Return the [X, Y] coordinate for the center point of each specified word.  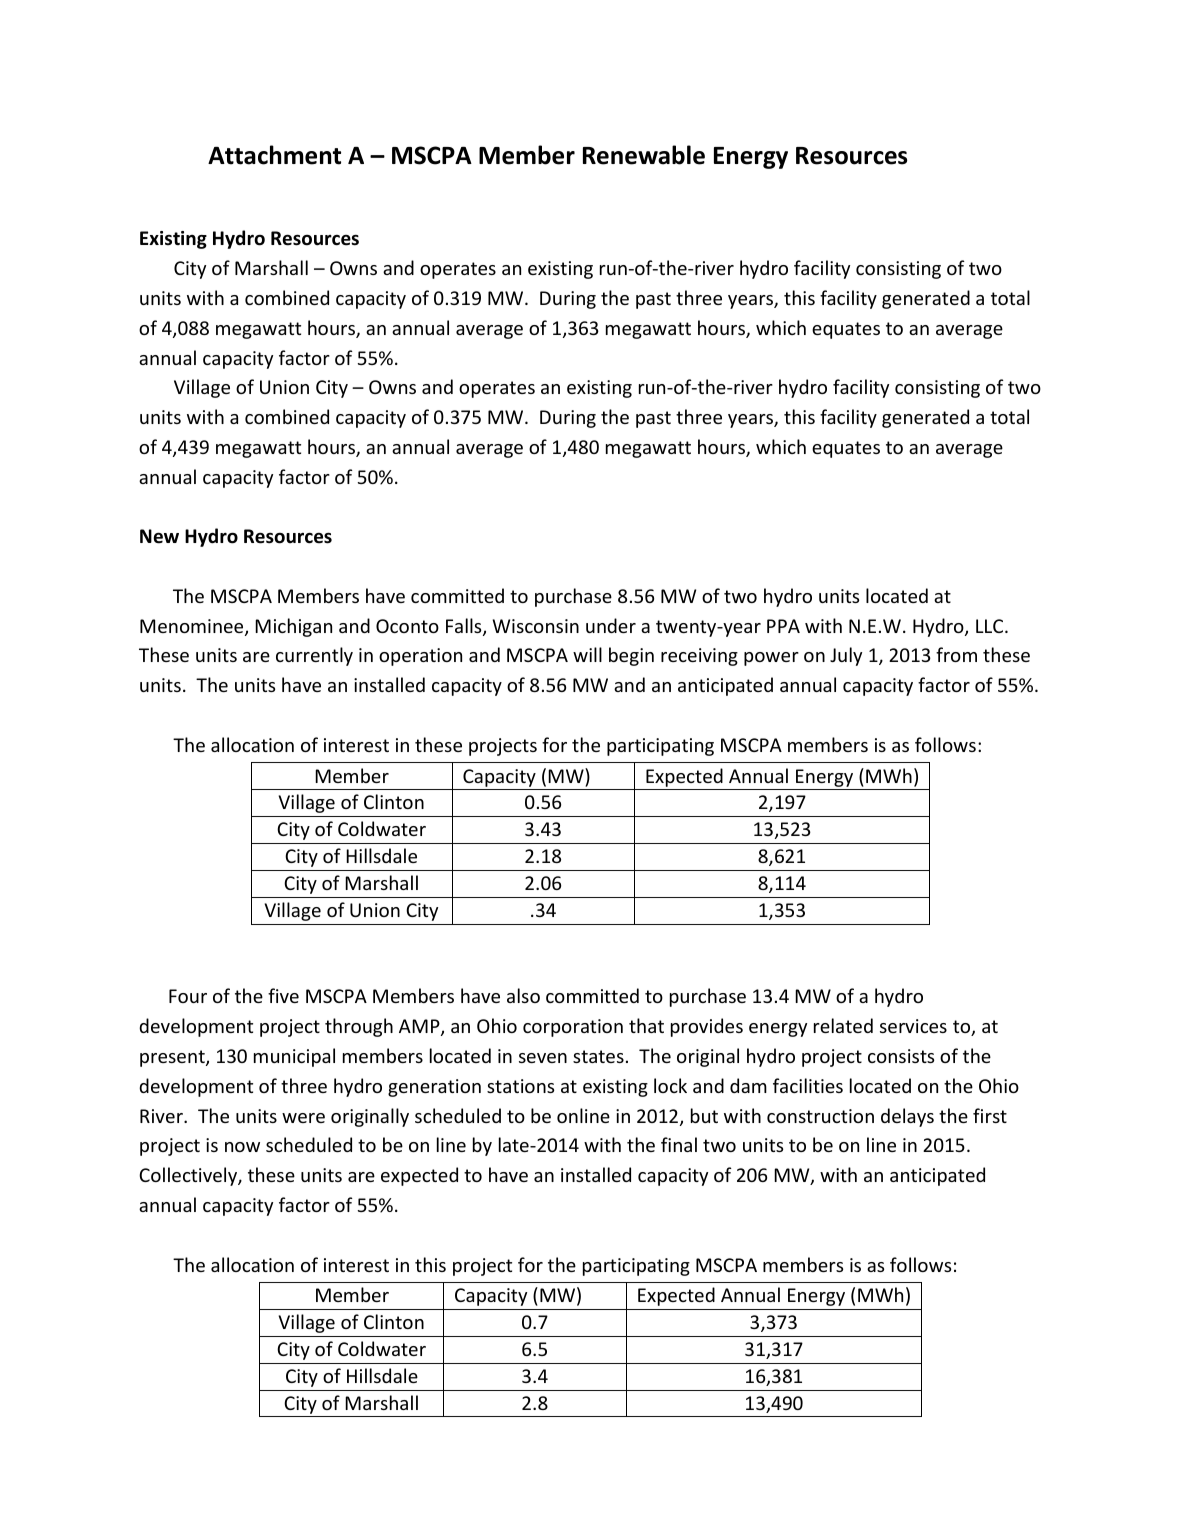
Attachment [274, 155]
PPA [783, 626]
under [611, 625]
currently [314, 656]
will [587, 654]
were [303, 1118]
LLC [991, 626]
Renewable [644, 155]
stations [520, 1086]
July [846, 656]
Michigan [293, 627]
